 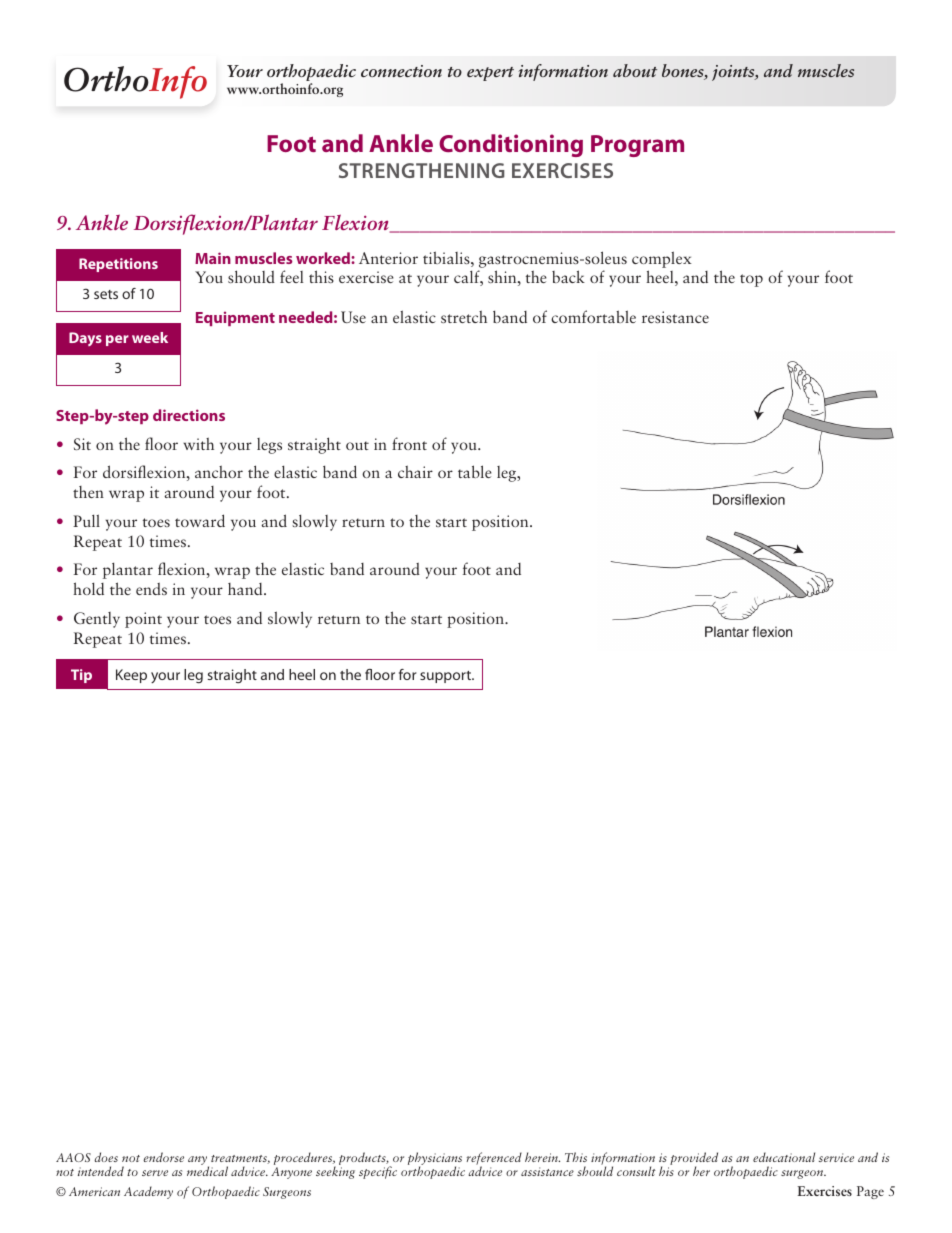 I want to click on endorse, so click(x=163, y=1157).
